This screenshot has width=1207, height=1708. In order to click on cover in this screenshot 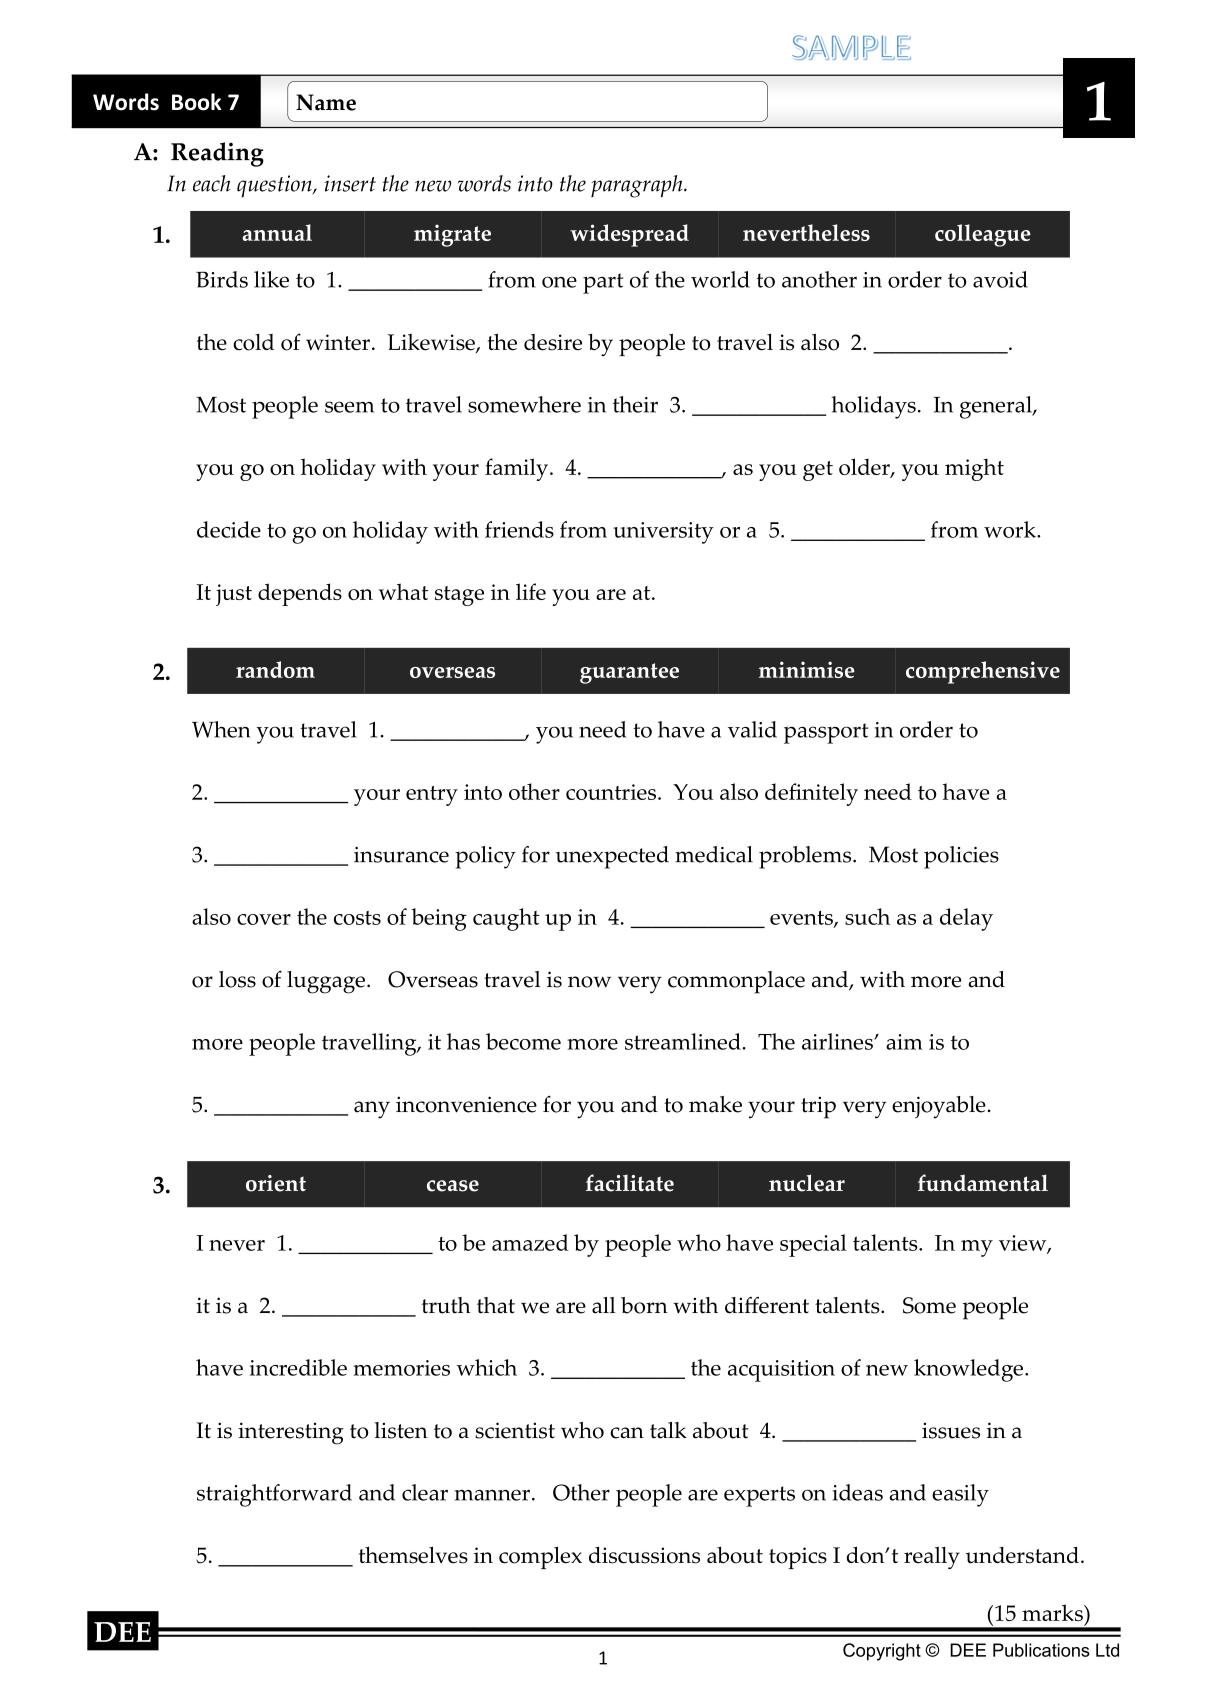, I will do `click(264, 919)`.
